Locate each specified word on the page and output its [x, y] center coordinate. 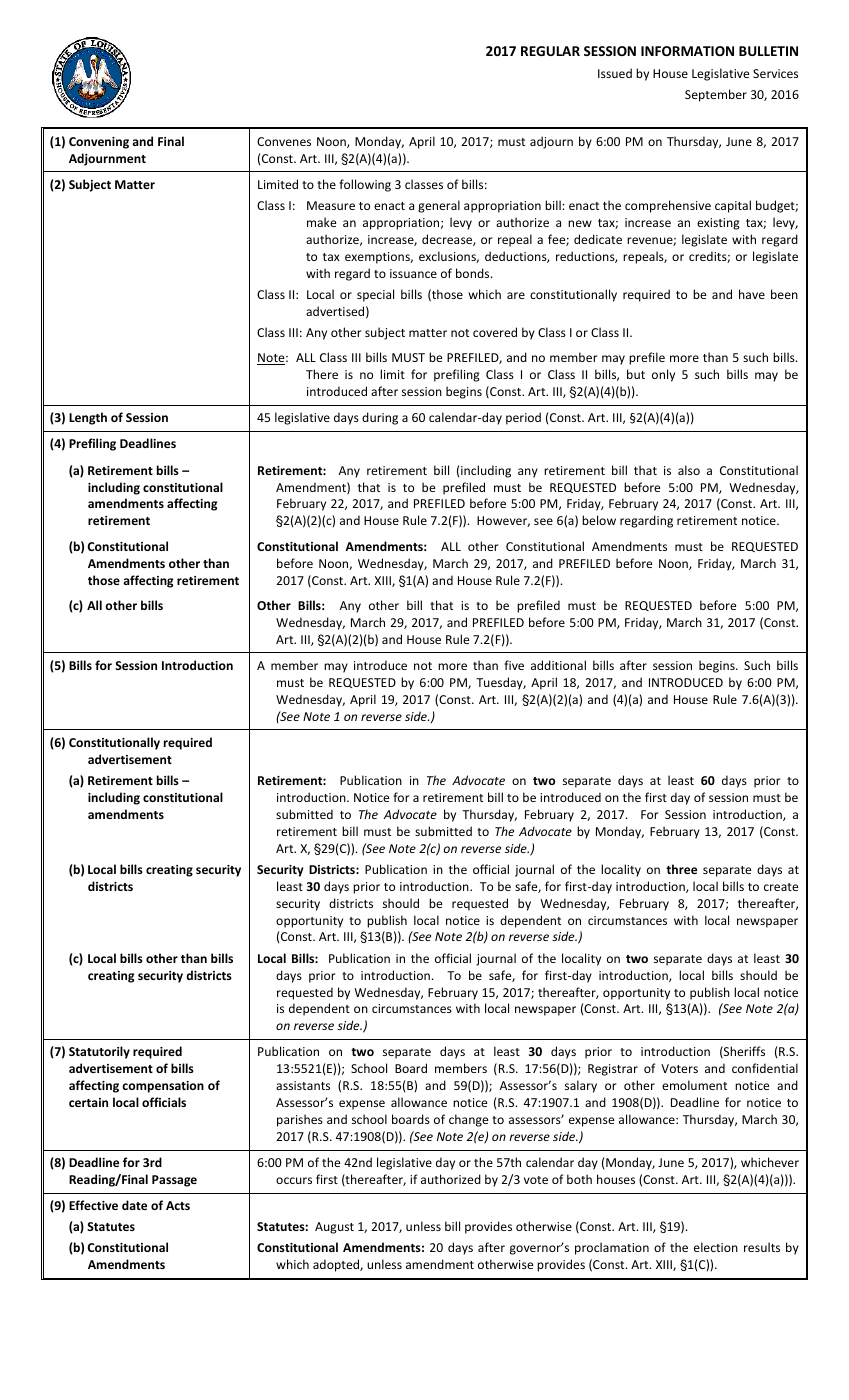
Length [88, 418]
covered [495, 332]
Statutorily [99, 1052]
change [468, 1120]
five [514, 665]
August [334, 1228]
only [663, 375]
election [716, 1247]
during [380, 418]
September [716, 95]
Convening [99, 143]
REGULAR [550, 51]
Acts [178, 1205]
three [681, 869]
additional [558, 665]
